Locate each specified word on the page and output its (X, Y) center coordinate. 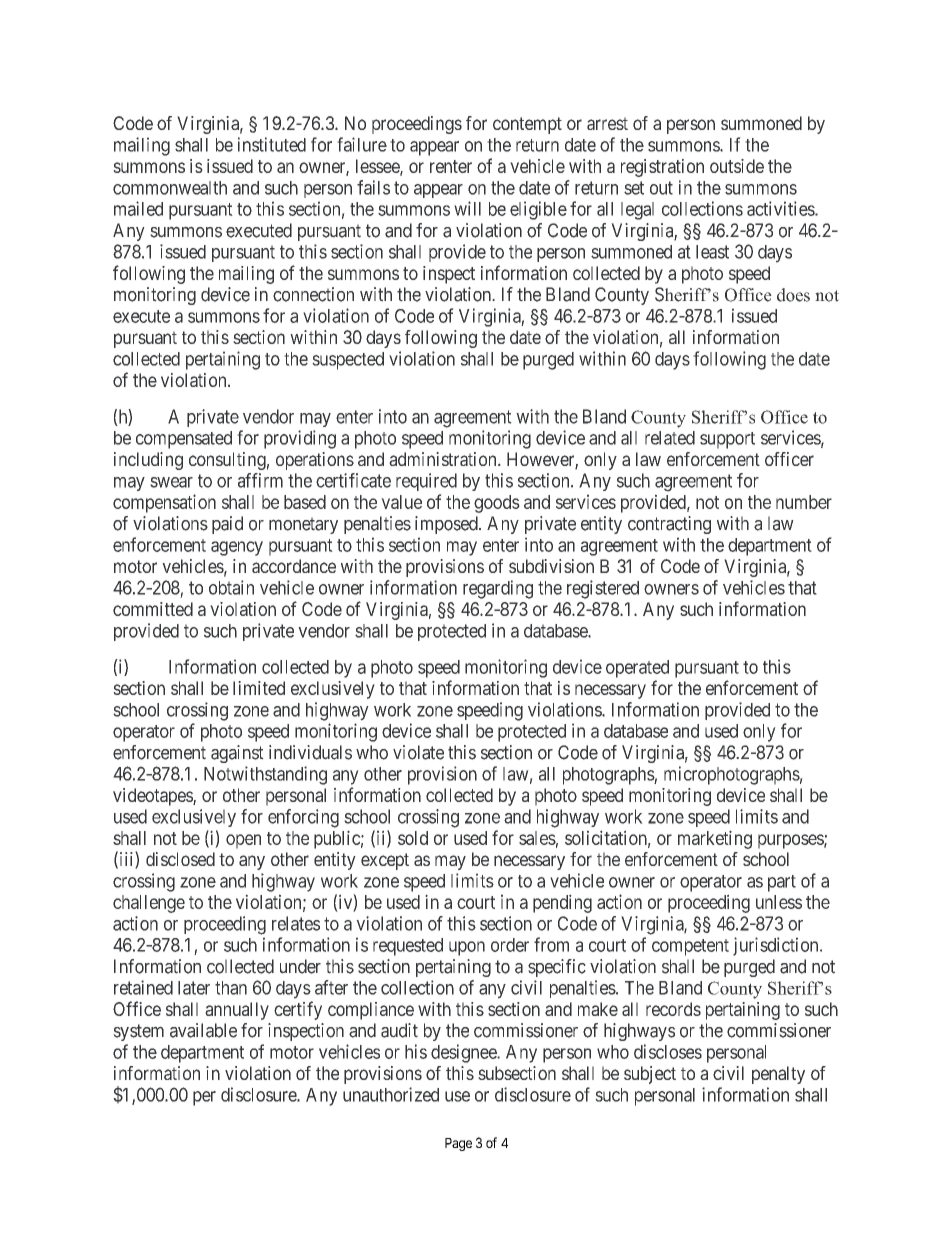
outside (737, 166)
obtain (231, 587)
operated (637, 669)
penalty (778, 1075)
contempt (527, 125)
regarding (498, 589)
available (203, 1030)
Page (458, 1144)
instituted (272, 144)
